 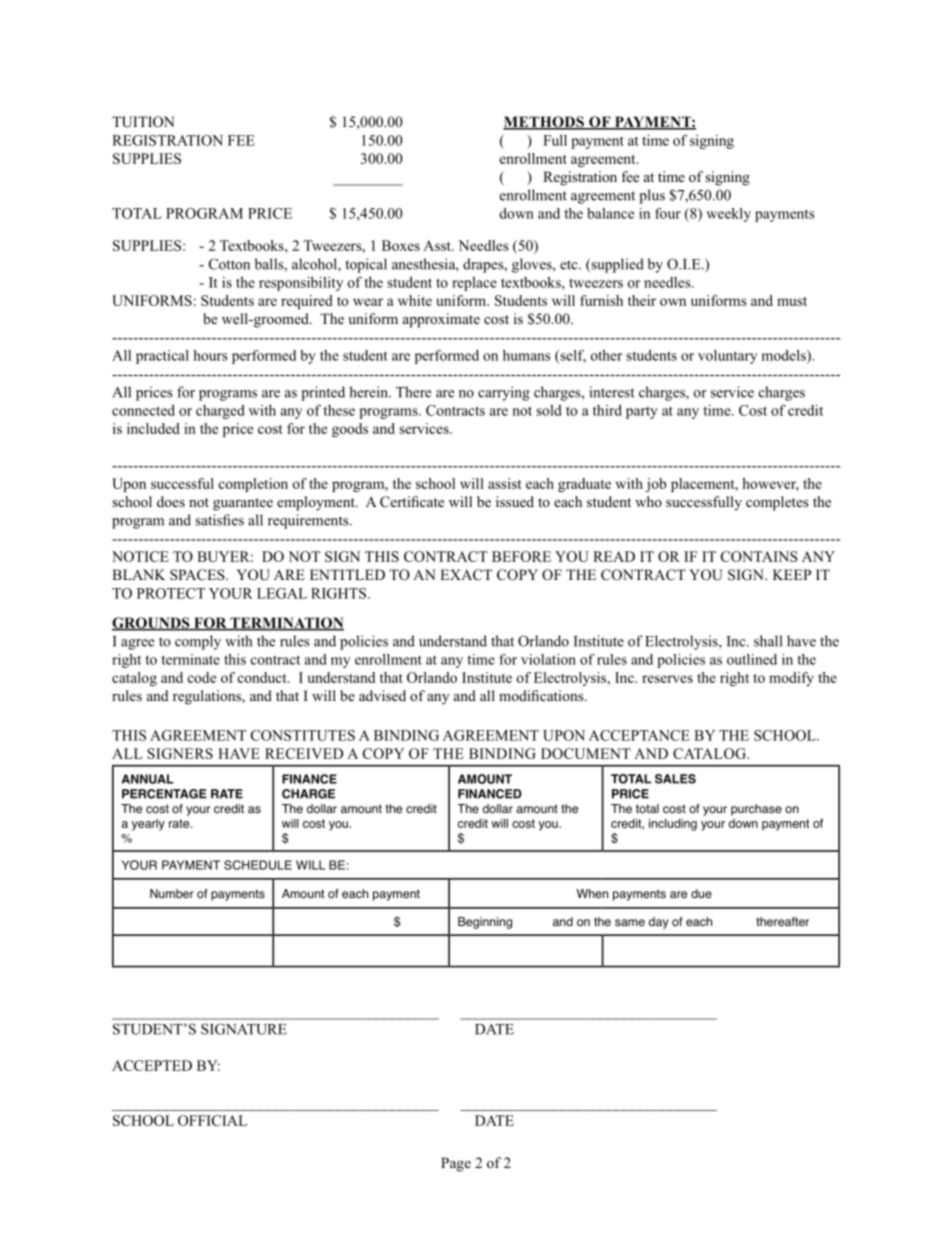 What do you see at coordinates (586, 753) in the screenshot?
I see `DOCUMENT` at bounding box center [586, 753].
